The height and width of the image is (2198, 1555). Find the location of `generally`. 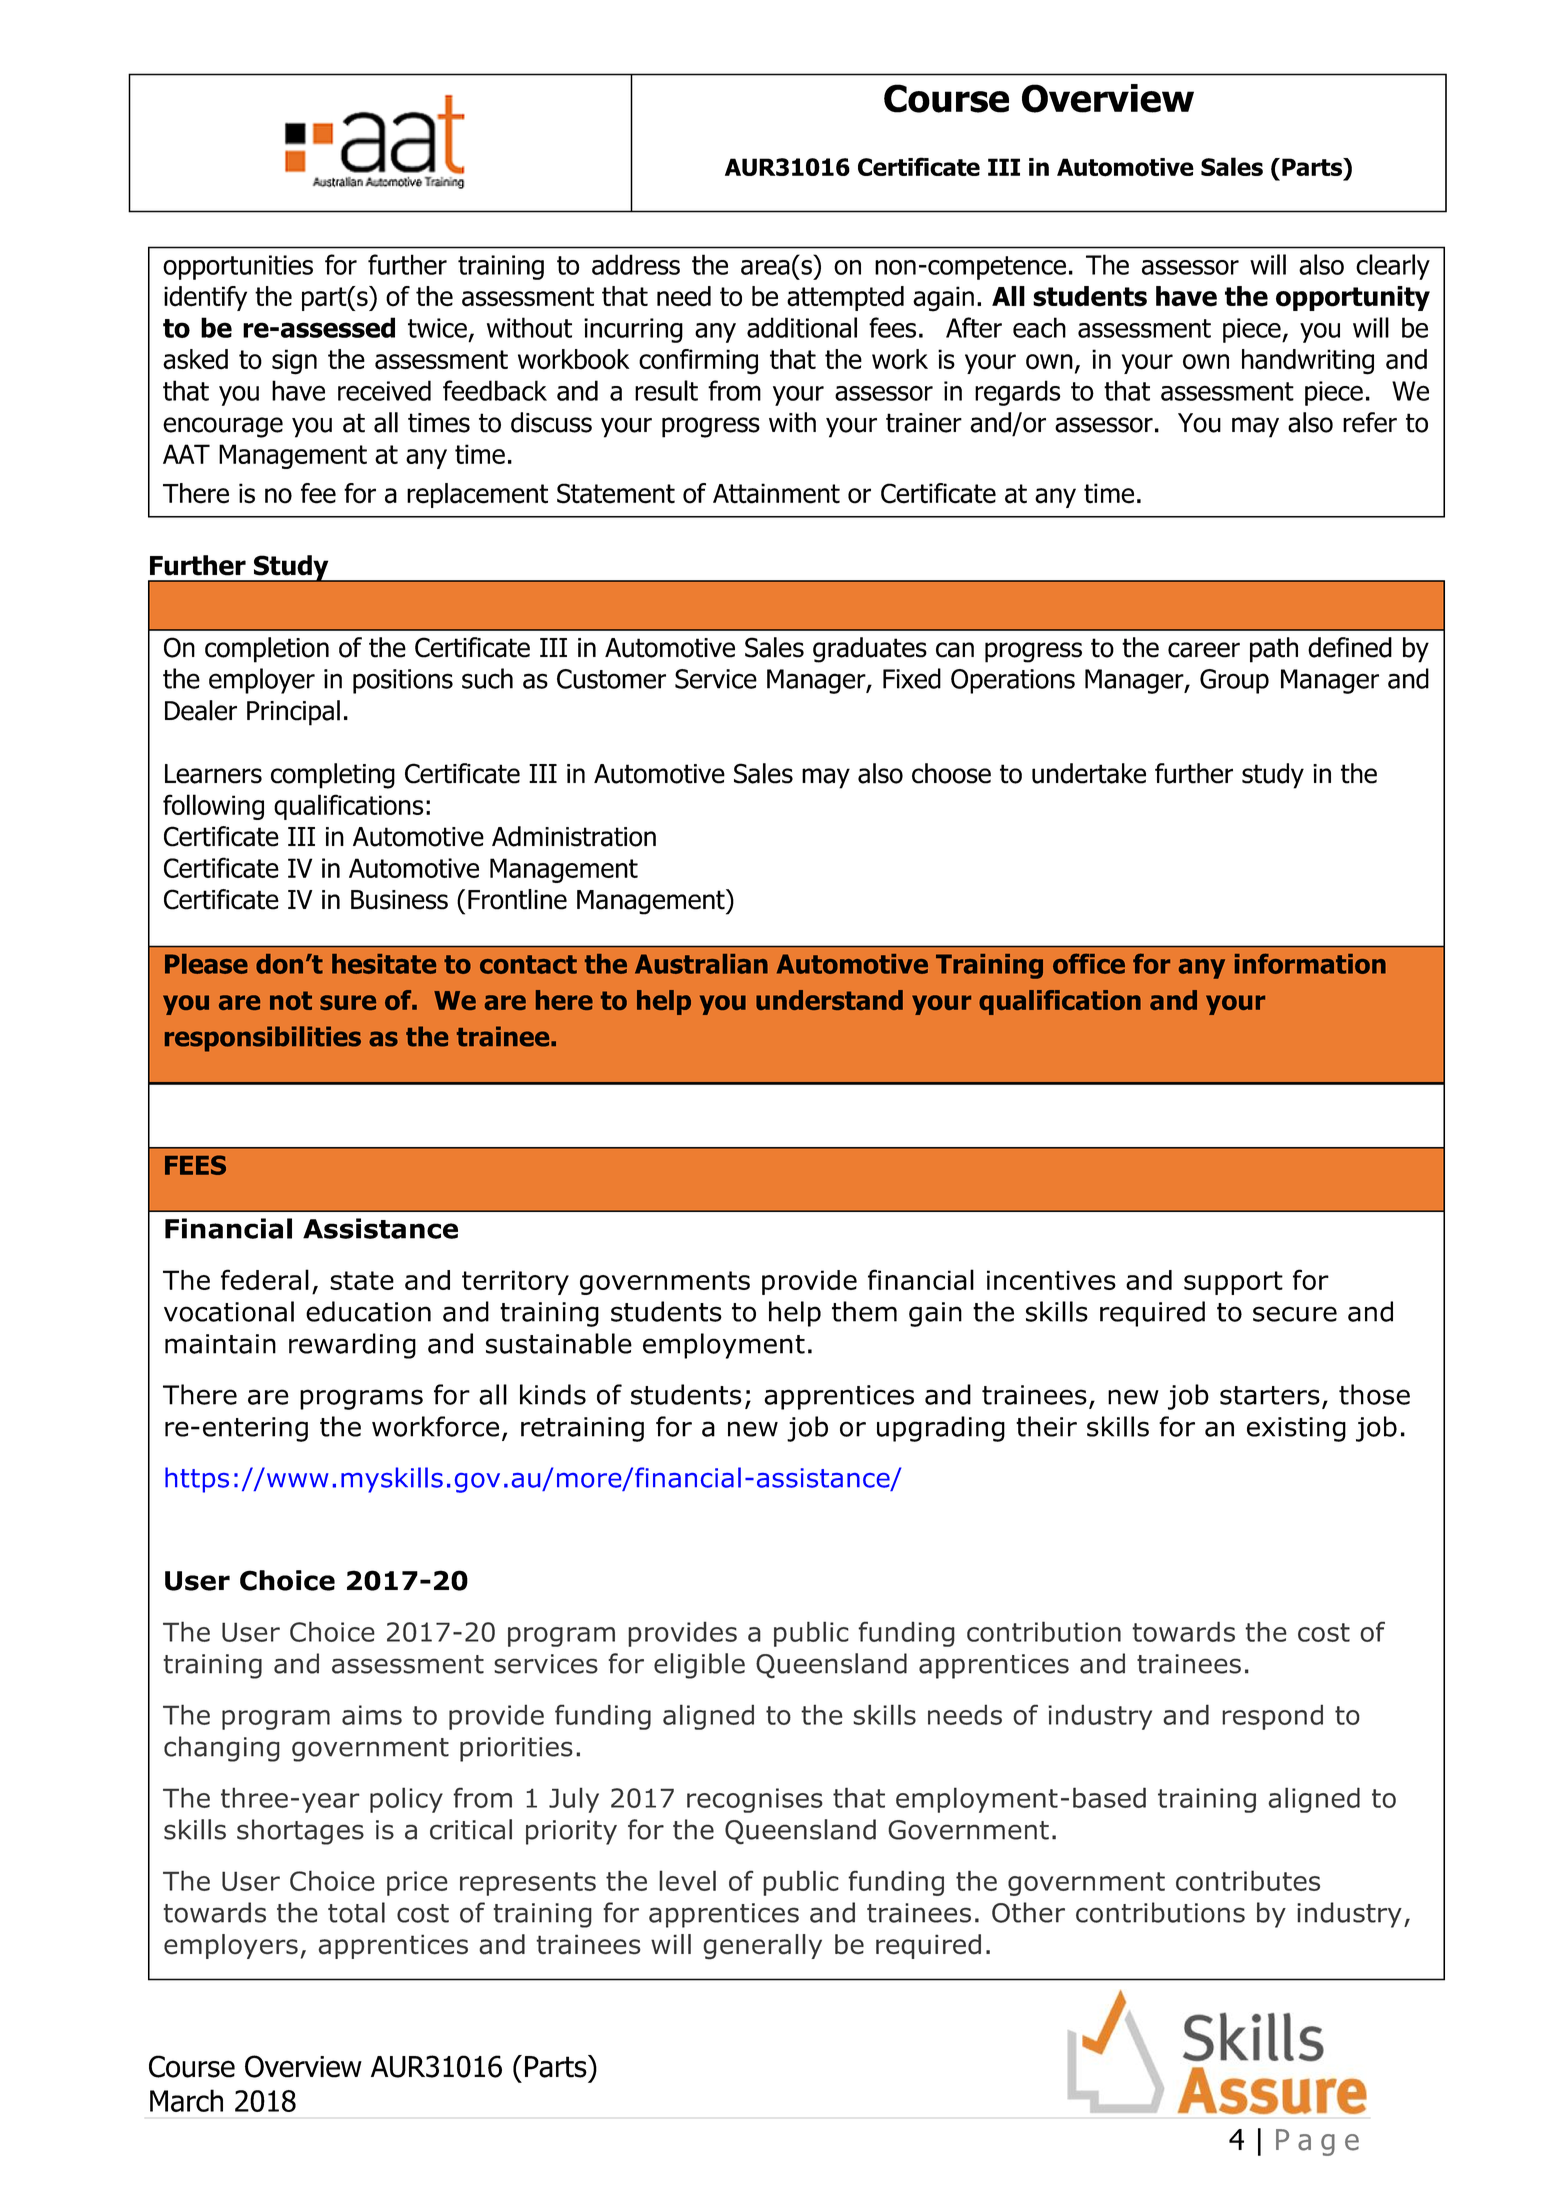

generally is located at coordinates (762, 1947).
